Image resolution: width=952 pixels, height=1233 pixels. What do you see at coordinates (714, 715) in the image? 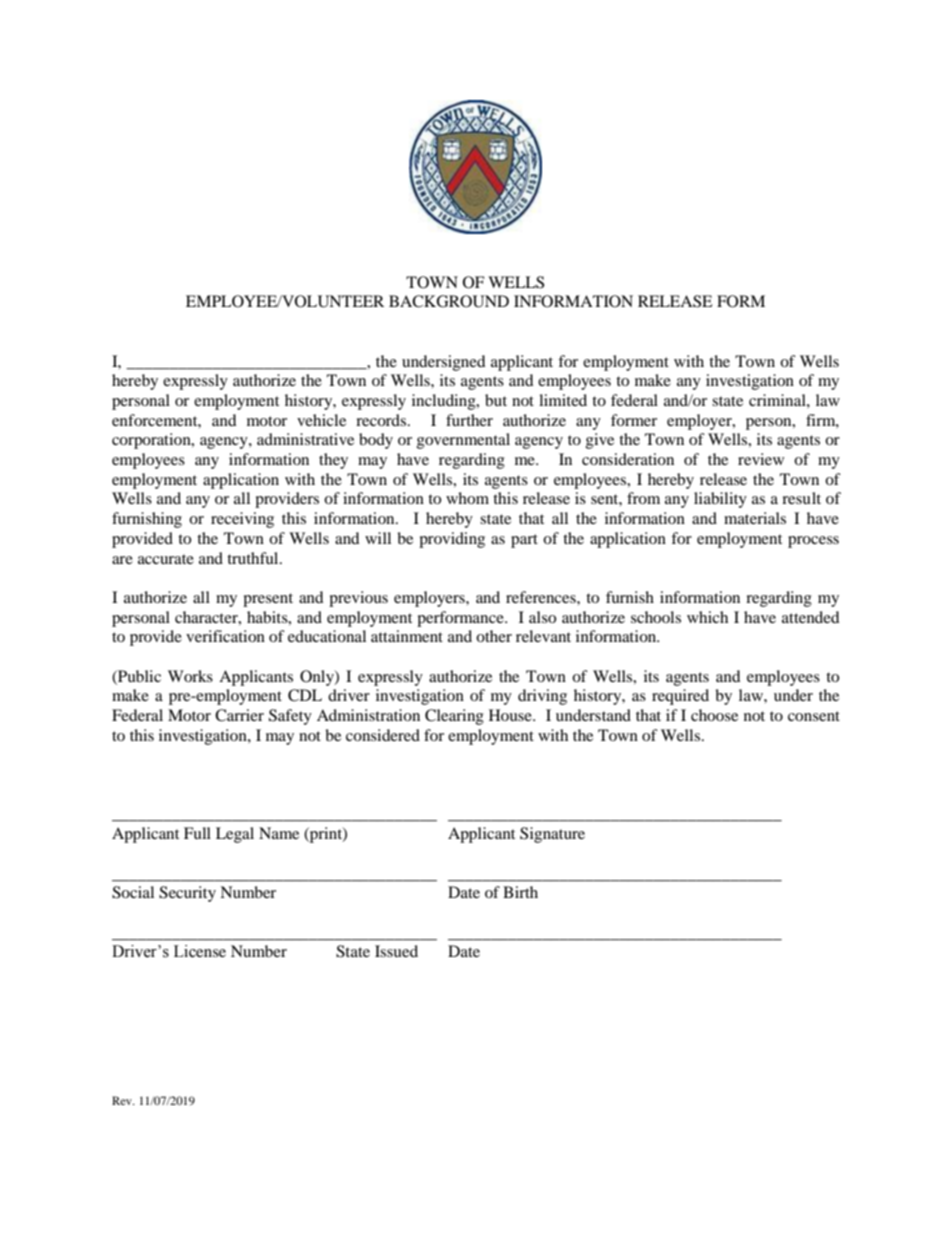
I see `choose` at bounding box center [714, 715].
